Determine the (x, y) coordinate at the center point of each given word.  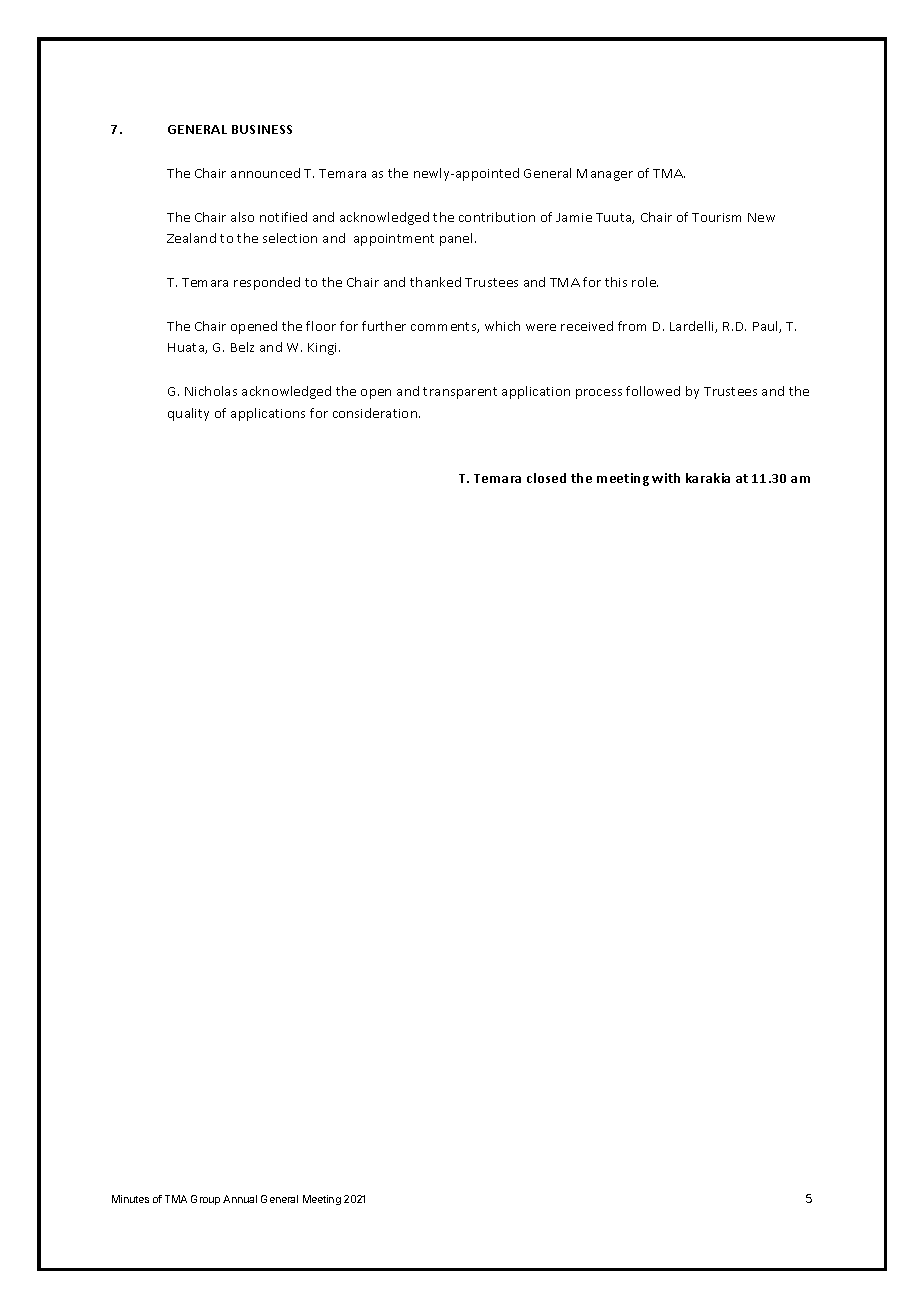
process (599, 394)
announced (265, 173)
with (666, 478)
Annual (240, 1199)
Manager (605, 175)
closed (546, 478)
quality (188, 414)
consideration (376, 413)
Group (205, 1200)
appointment (394, 240)
